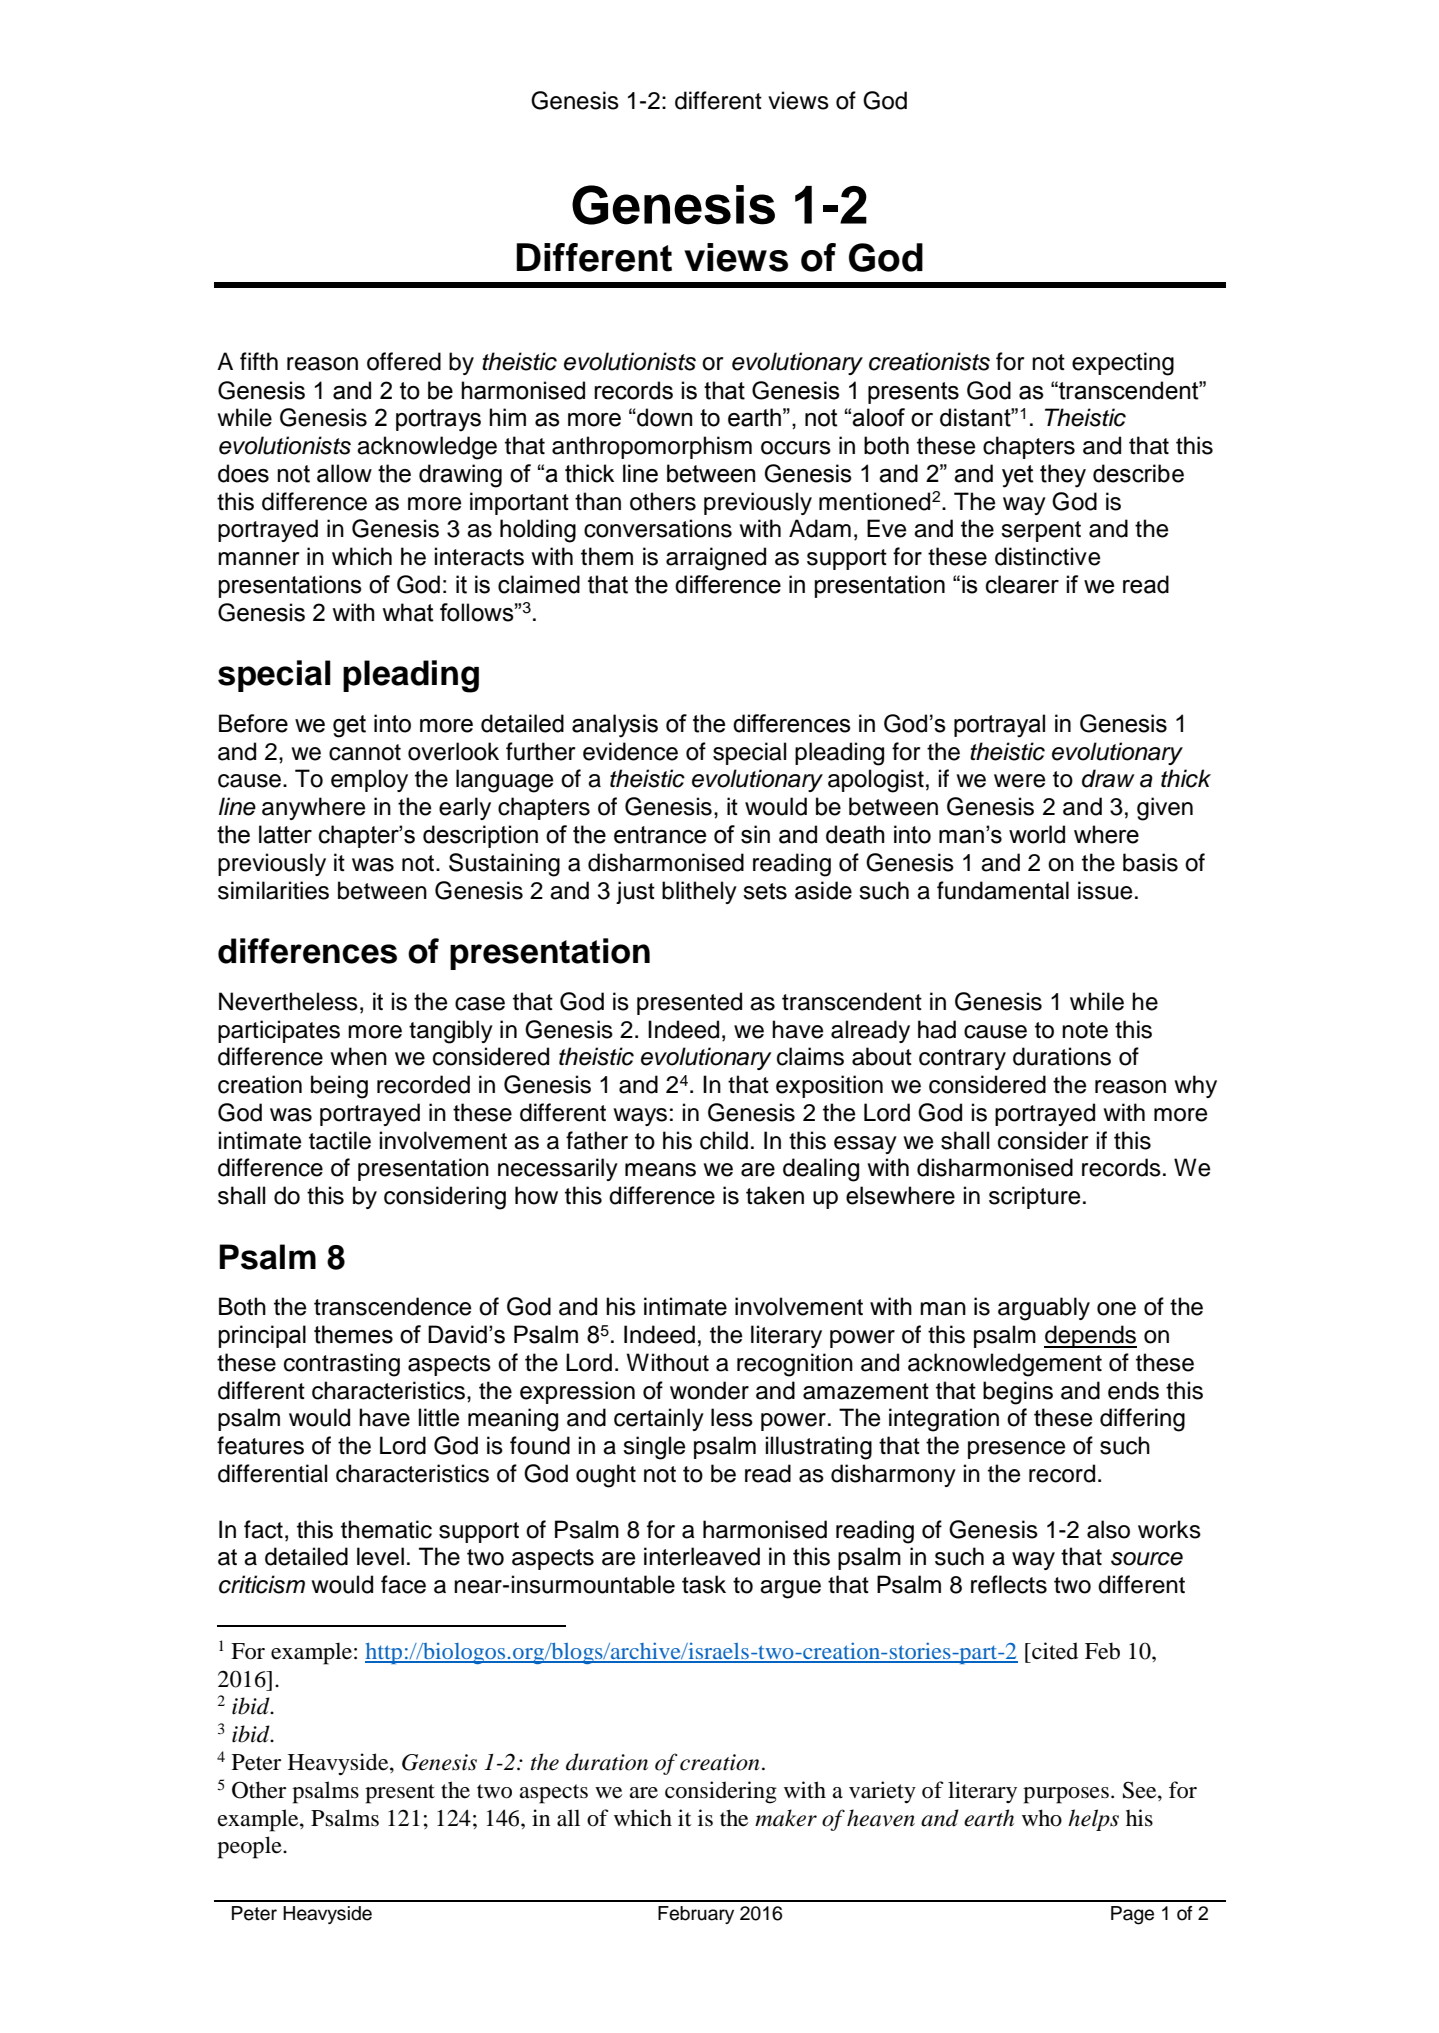 The image size is (1439, 2033). What do you see at coordinates (1034, 1197) in the screenshot?
I see `scripture` at bounding box center [1034, 1197].
